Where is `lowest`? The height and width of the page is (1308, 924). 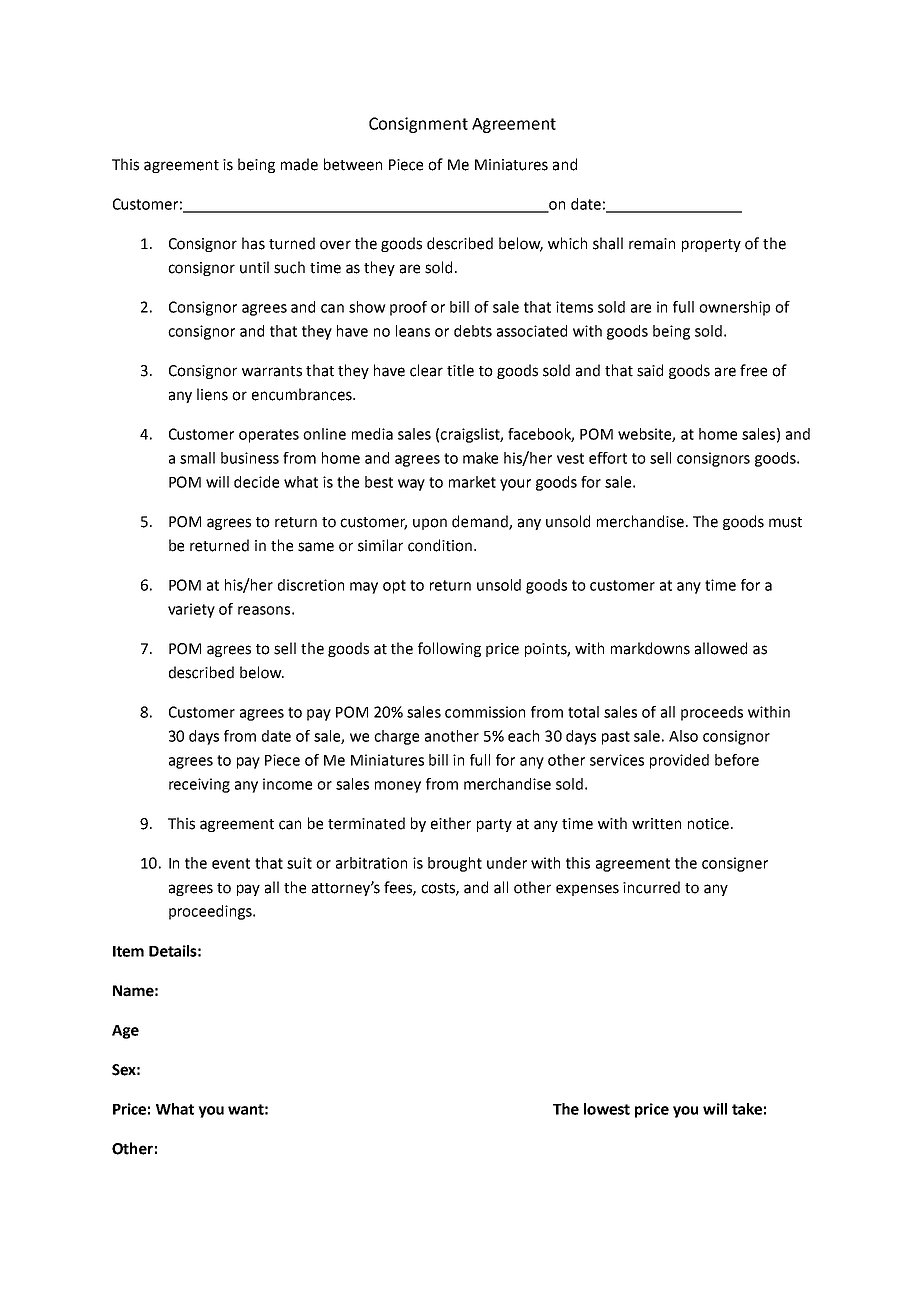
lowest is located at coordinates (607, 1109).
